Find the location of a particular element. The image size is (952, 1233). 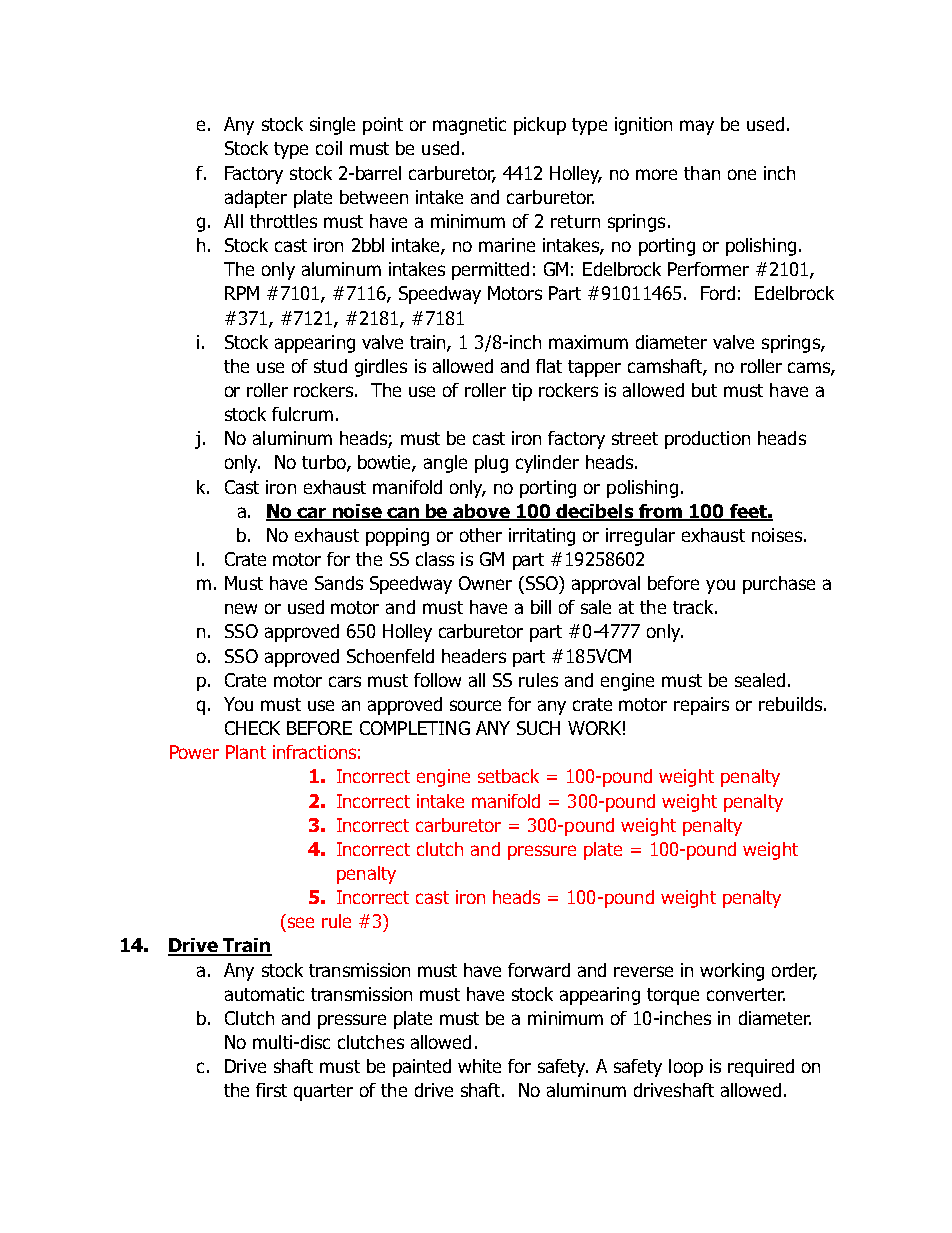

adapter is located at coordinates (256, 199).
